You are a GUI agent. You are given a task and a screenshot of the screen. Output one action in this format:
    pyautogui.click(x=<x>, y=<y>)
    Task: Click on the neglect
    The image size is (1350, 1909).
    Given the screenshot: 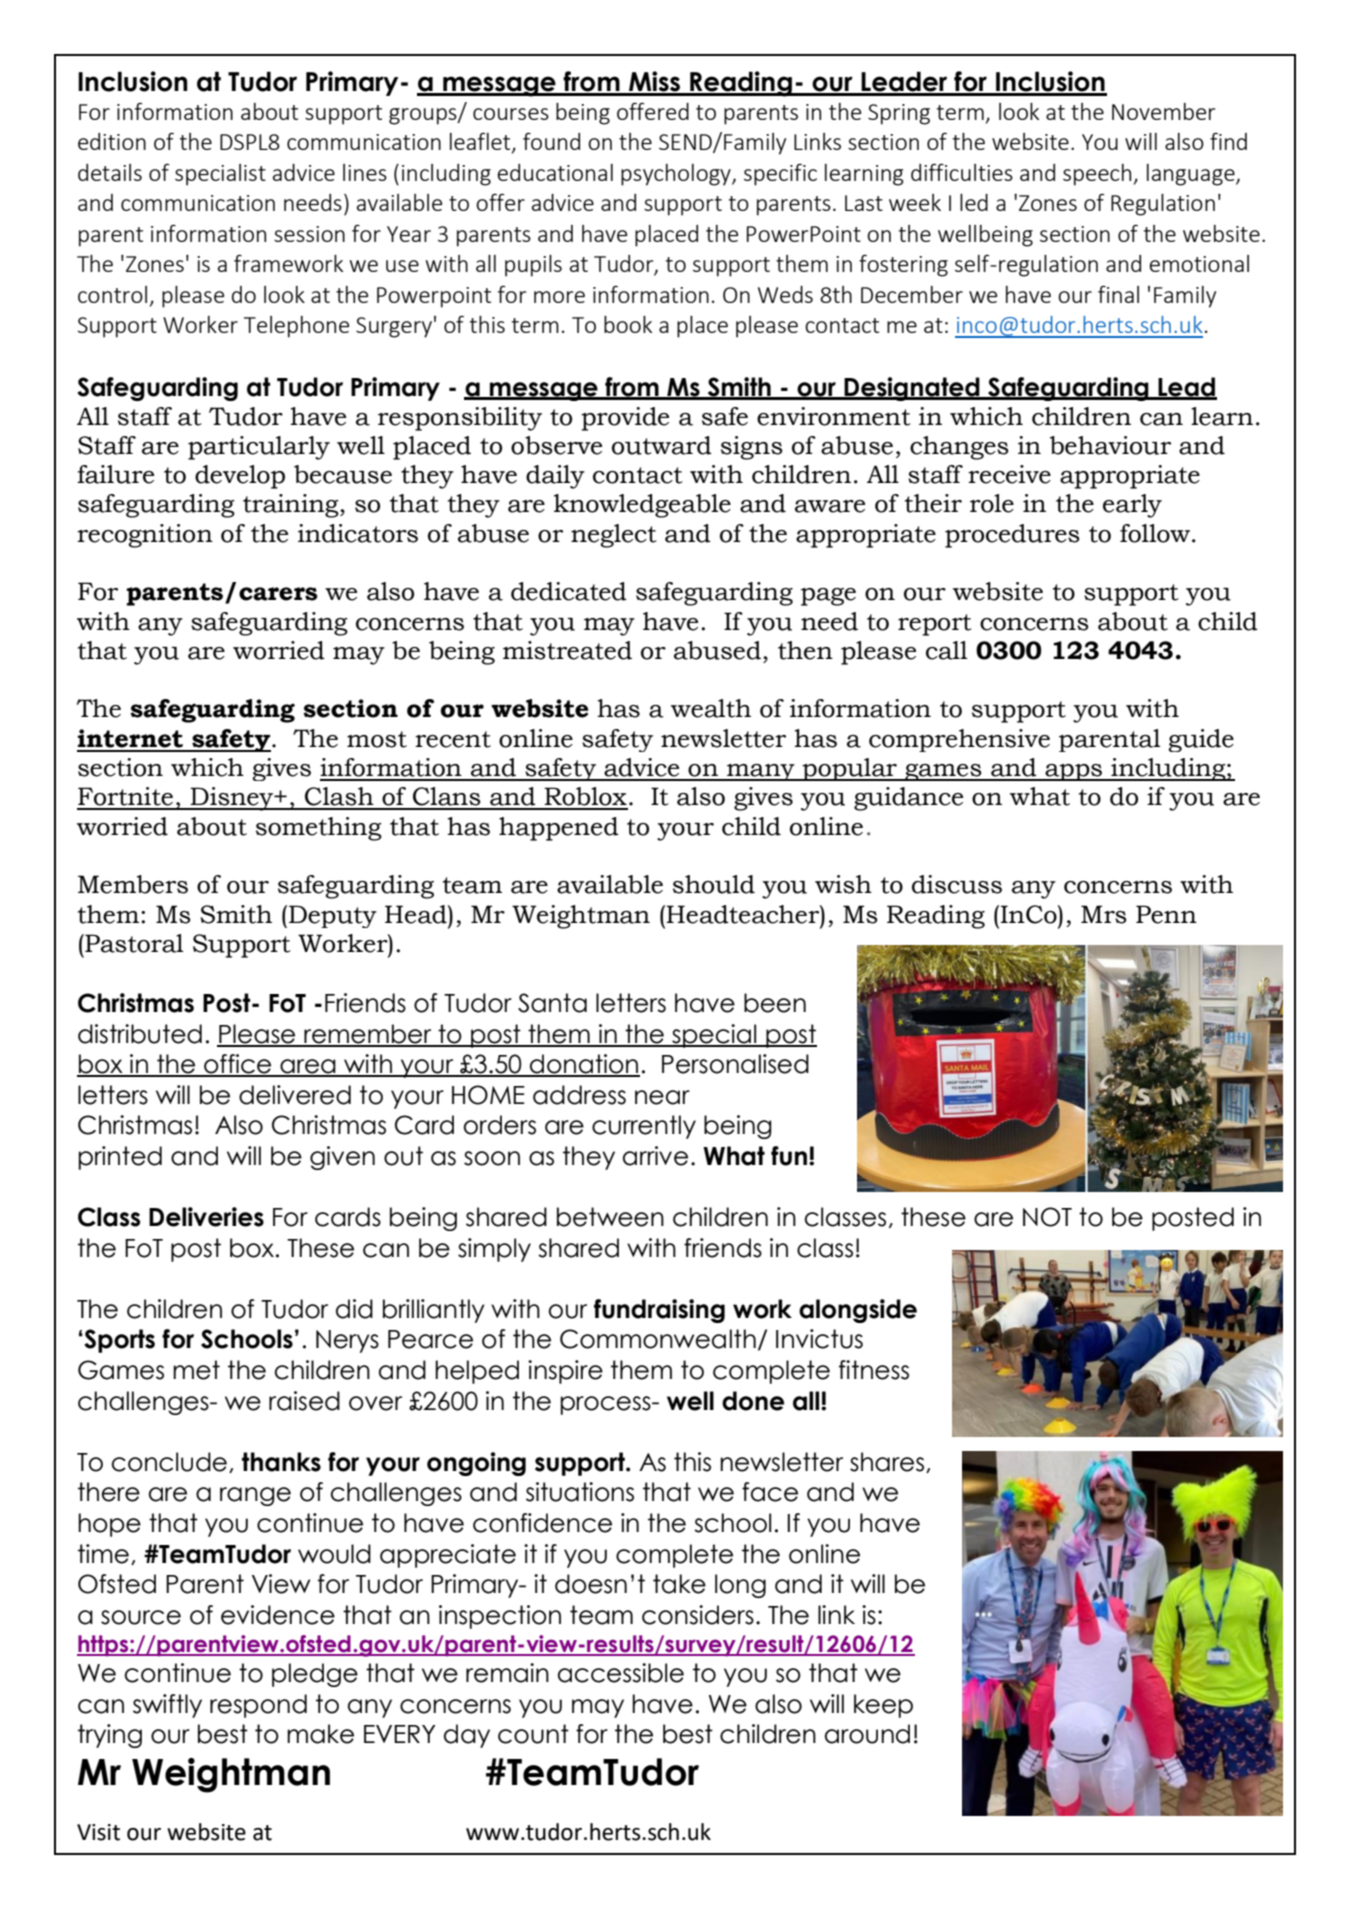 What is the action you would take?
    pyautogui.click(x=614, y=536)
